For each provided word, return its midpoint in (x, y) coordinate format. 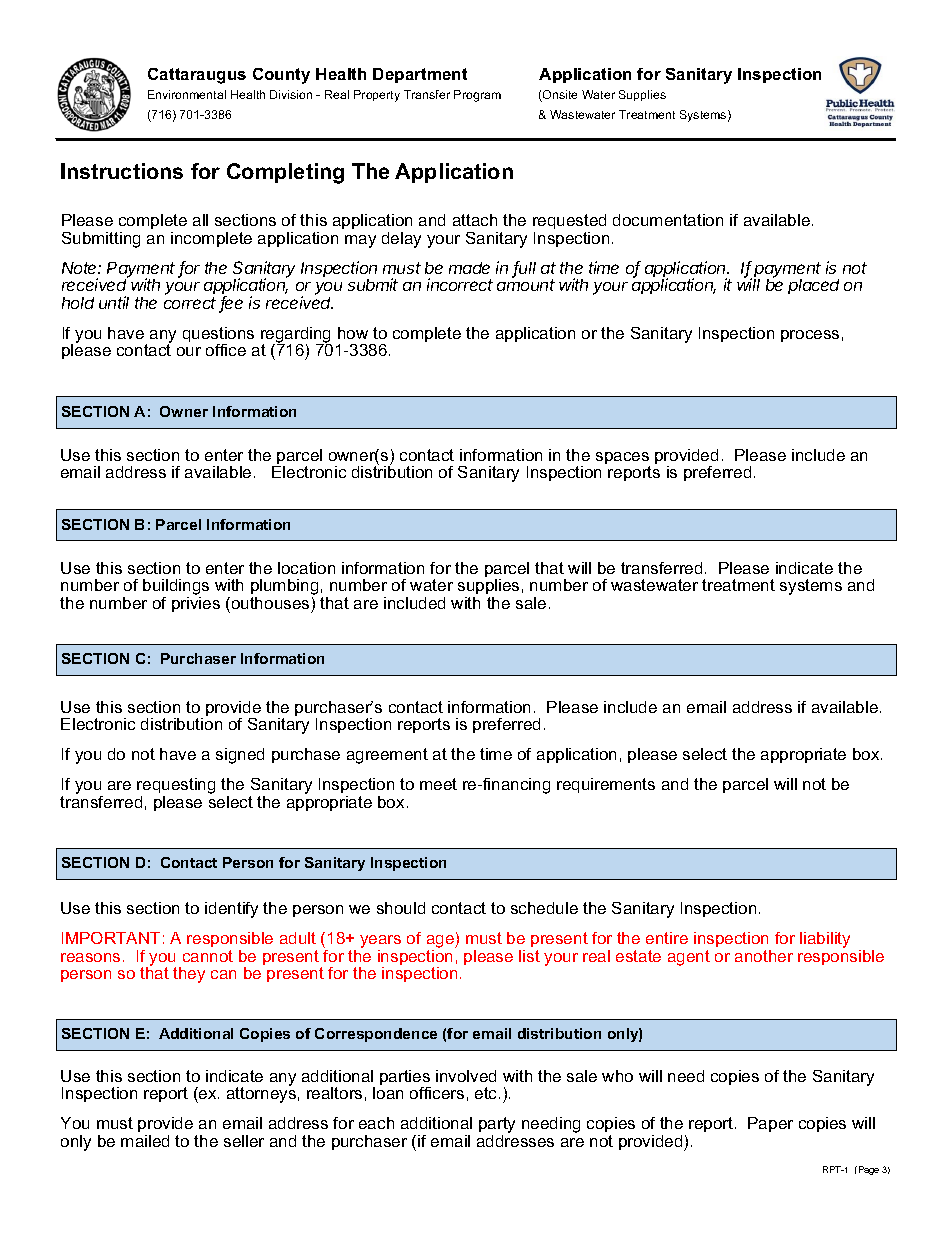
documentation (668, 220)
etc (487, 1093)
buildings (176, 588)
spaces (623, 459)
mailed (145, 1141)
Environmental (187, 94)
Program (477, 96)
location (306, 568)
